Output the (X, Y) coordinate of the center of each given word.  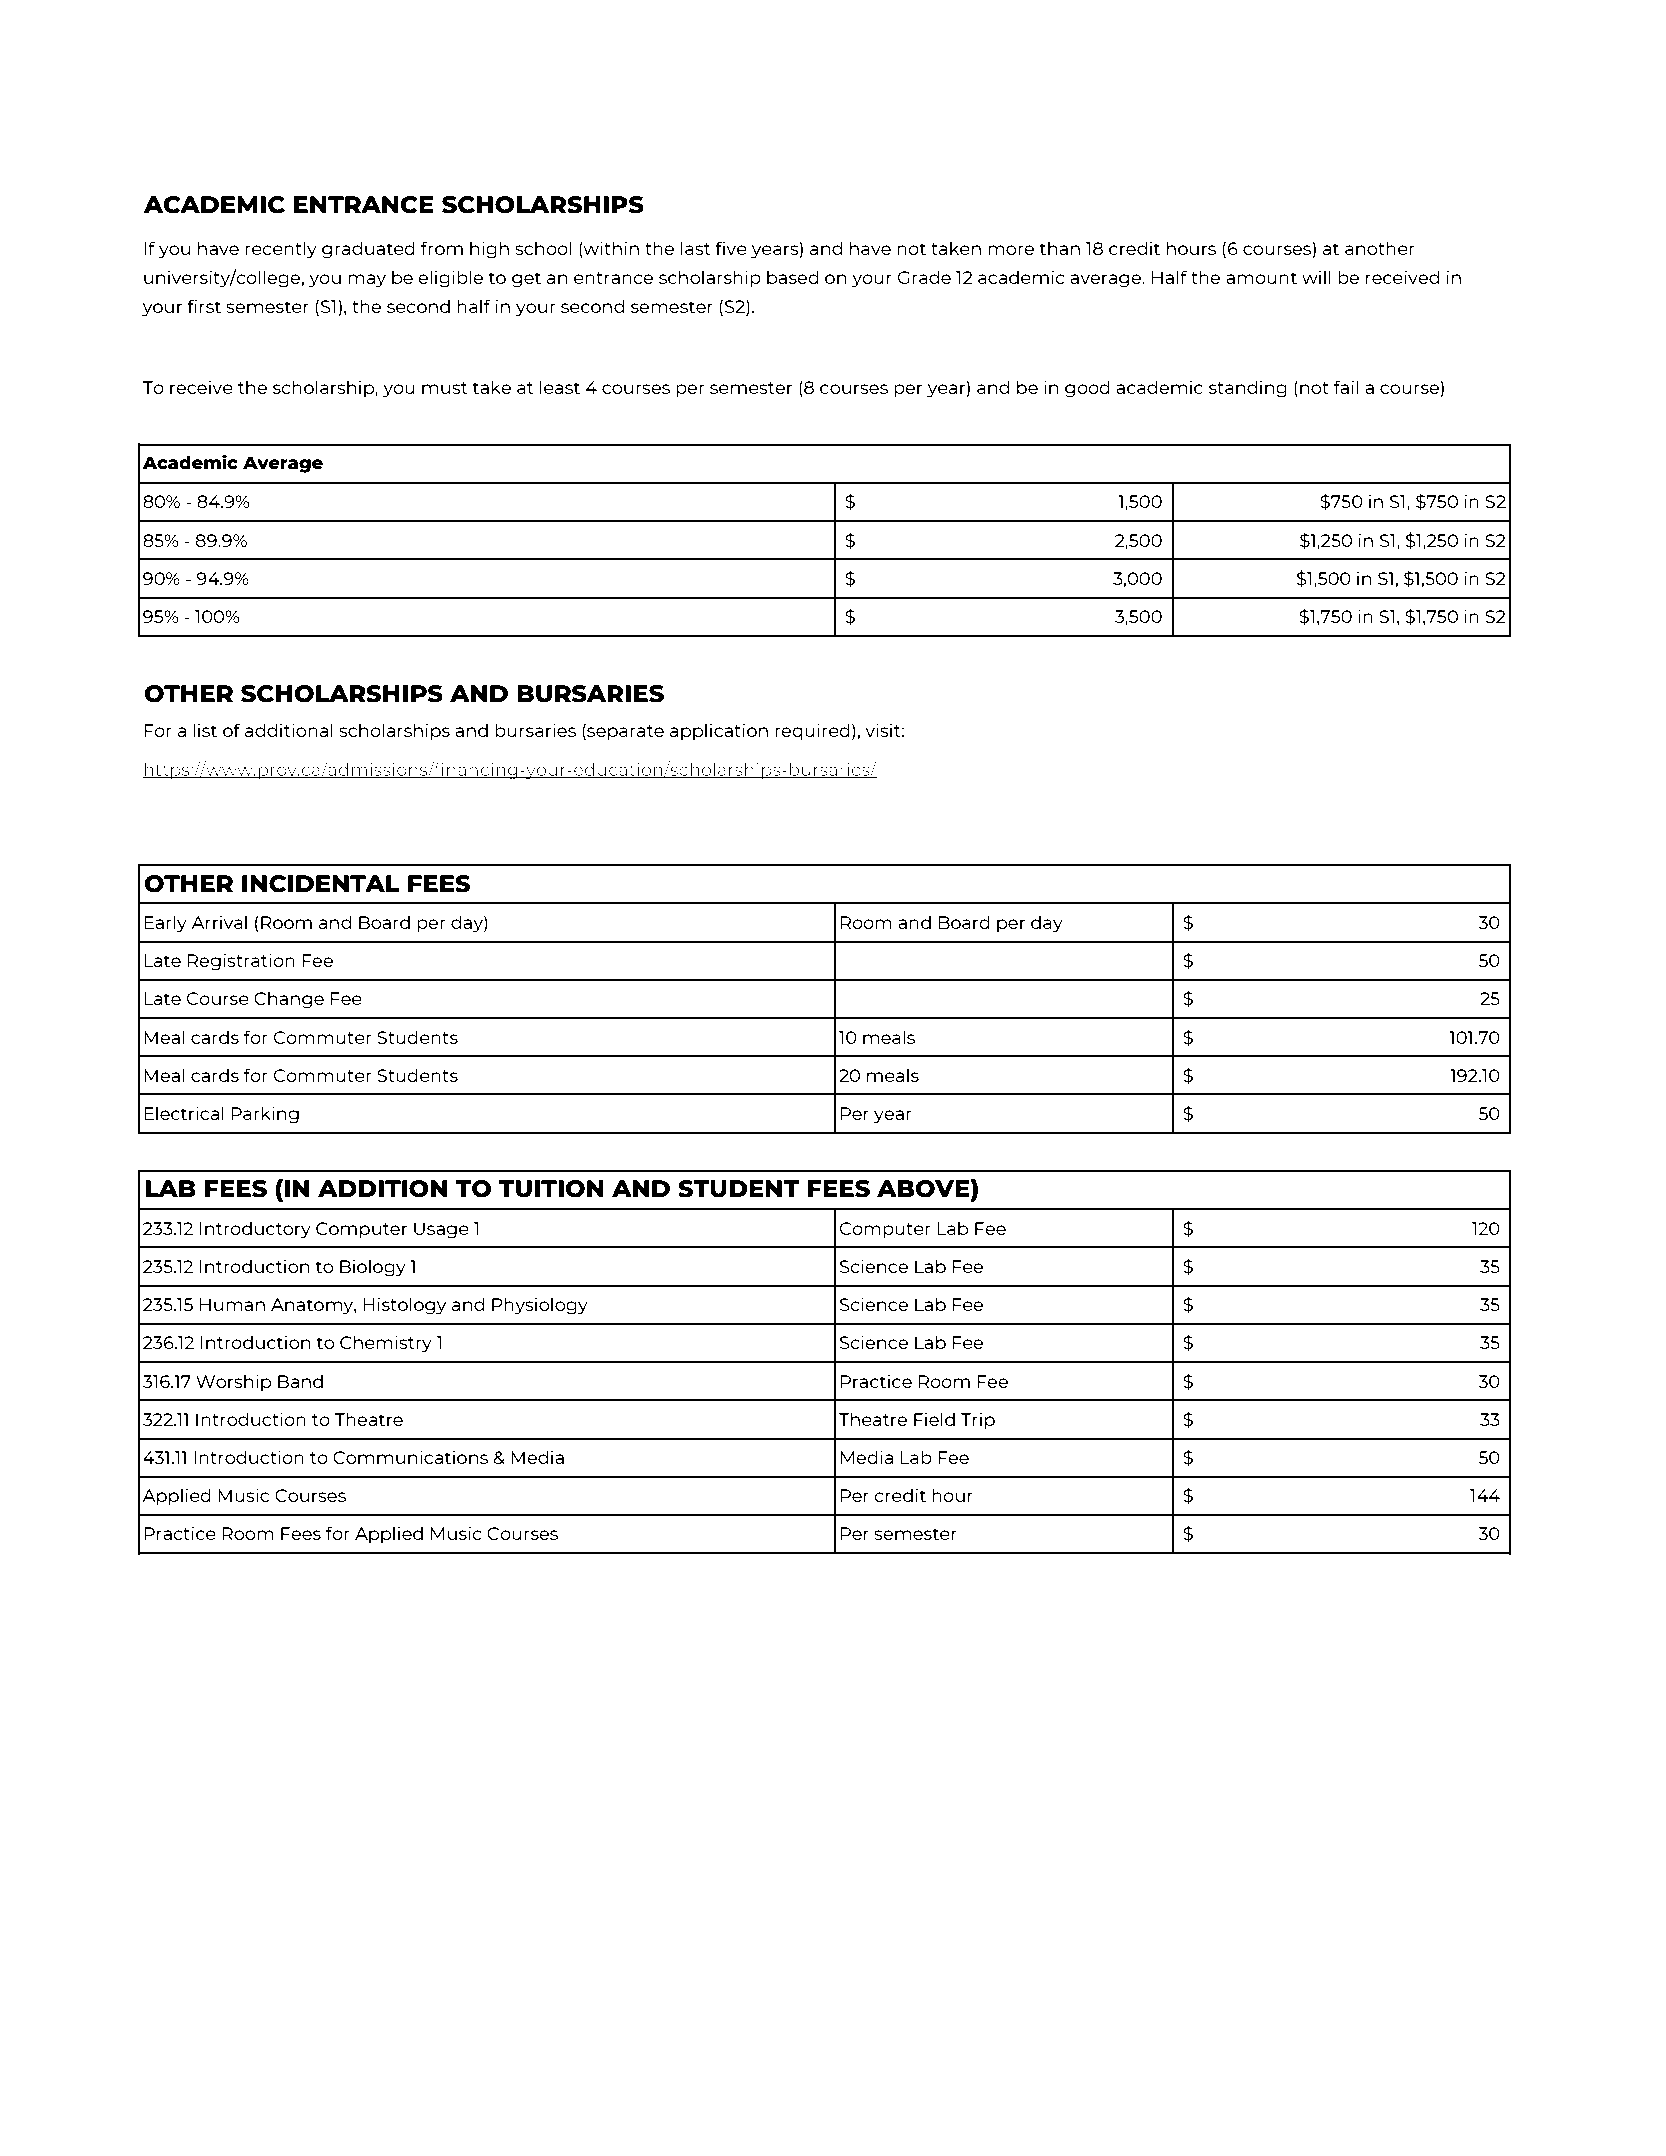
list (205, 730)
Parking (265, 1115)
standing (1248, 389)
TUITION (551, 1189)
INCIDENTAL (321, 884)
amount (1261, 278)
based (793, 277)
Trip (978, 1421)
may (367, 281)
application (719, 732)
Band (300, 1381)
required (812, 732)
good (1087, 389)
